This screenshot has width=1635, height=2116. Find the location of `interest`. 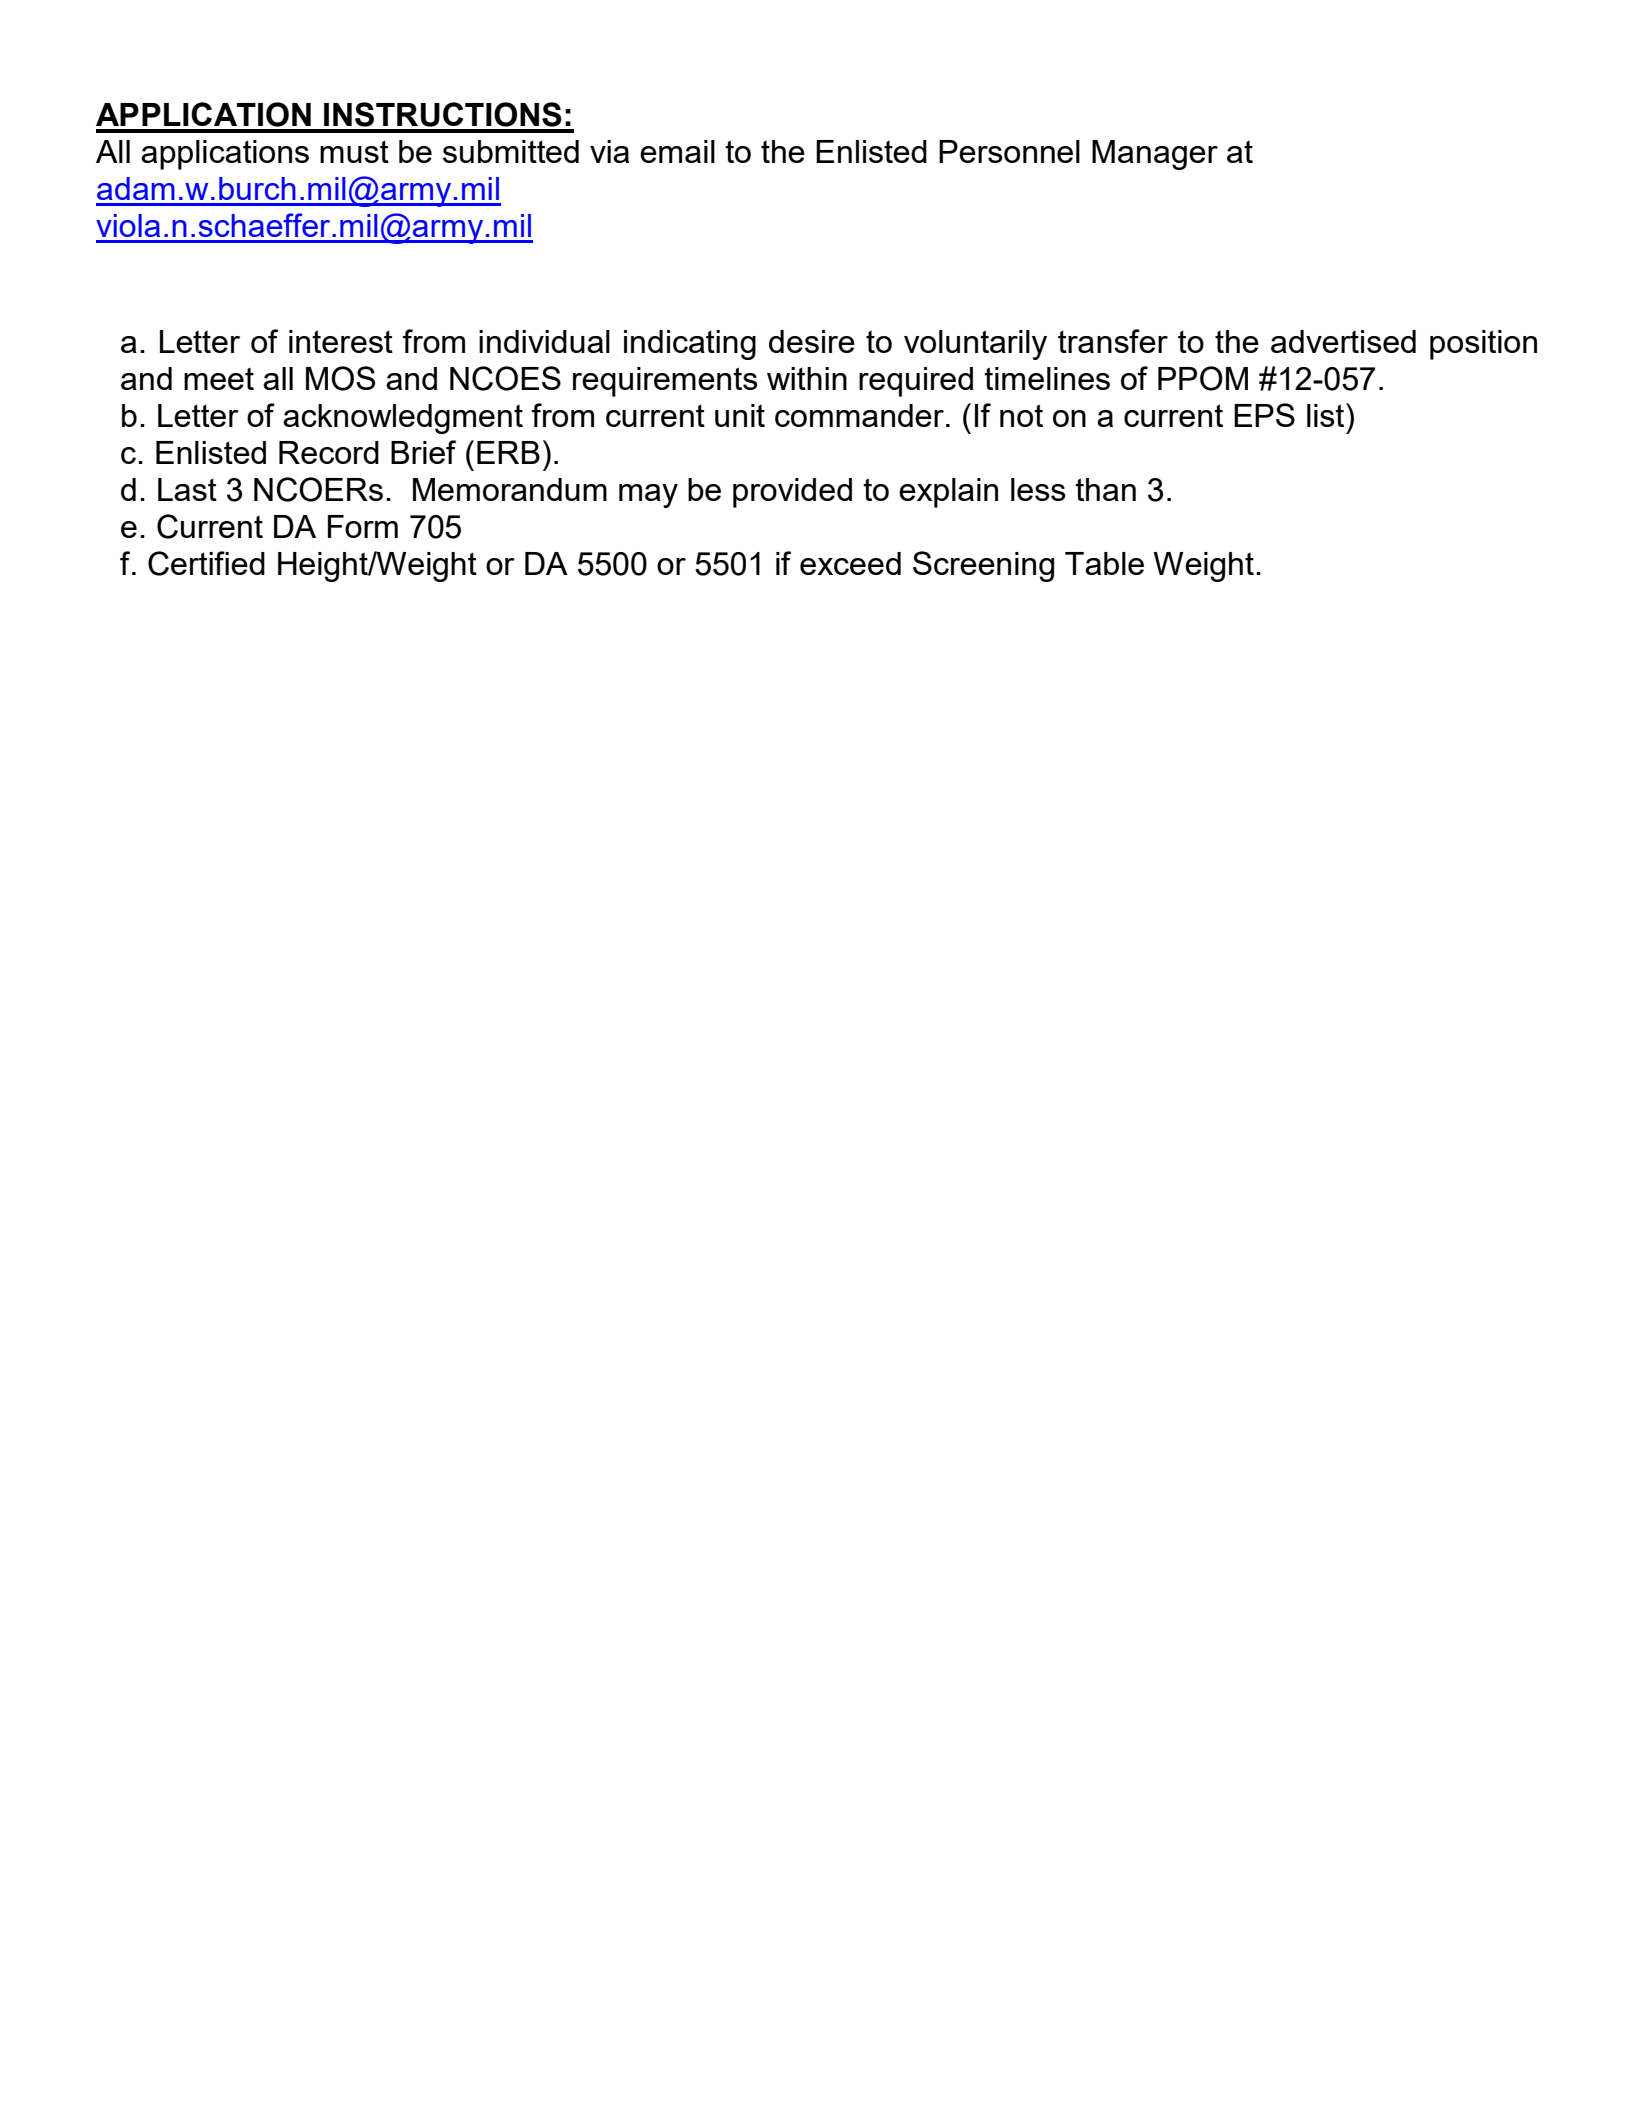

interest is located at coordinates (341, 341).
